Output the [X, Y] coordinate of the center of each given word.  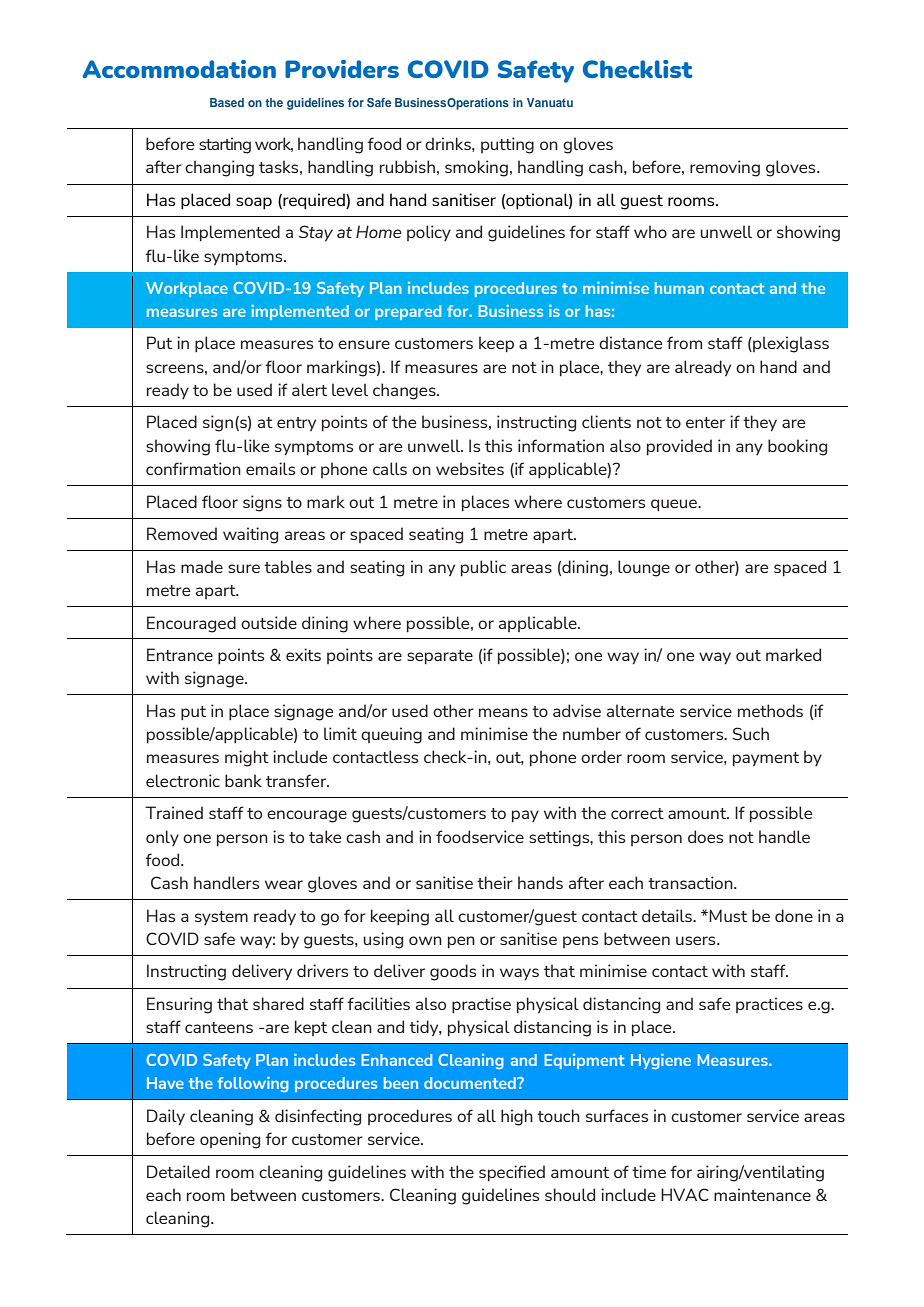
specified [512, 1173]
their [495, 882]
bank [243, 780]
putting [507, 145]
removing [725, 168]
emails [270, 468]
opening [230, 1140]
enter [705, 422]
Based [227, 102]
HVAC [685, 1194]
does [705, 836]
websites [470, 468]
